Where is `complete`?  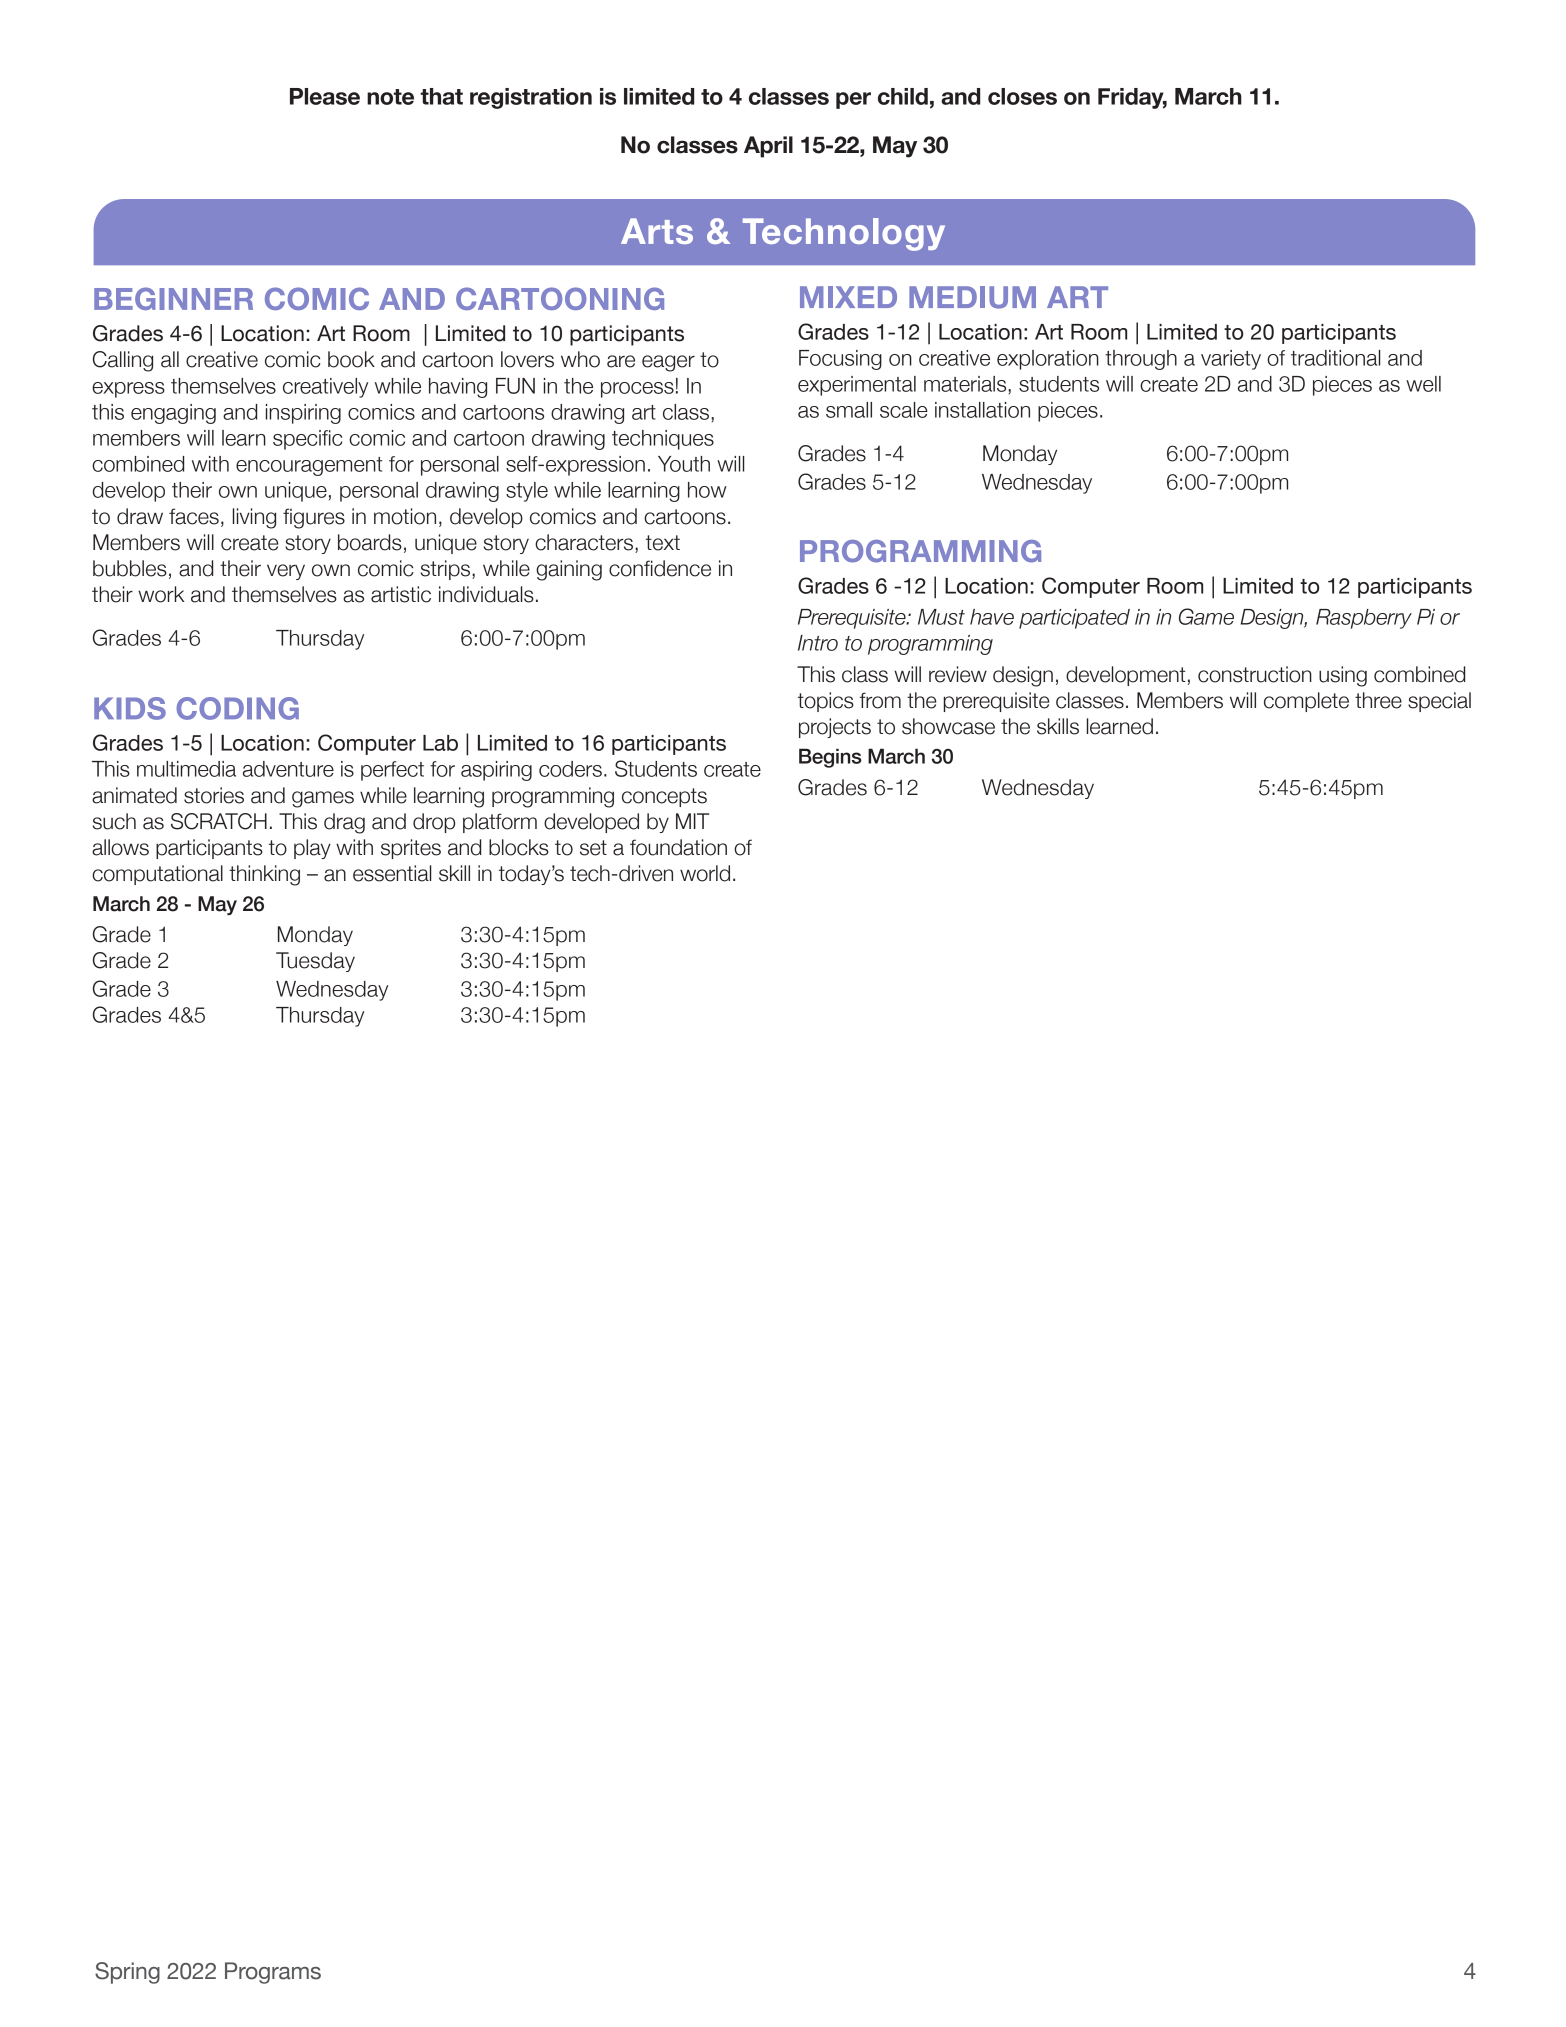 complete is located at coordinates (1306, 702).
